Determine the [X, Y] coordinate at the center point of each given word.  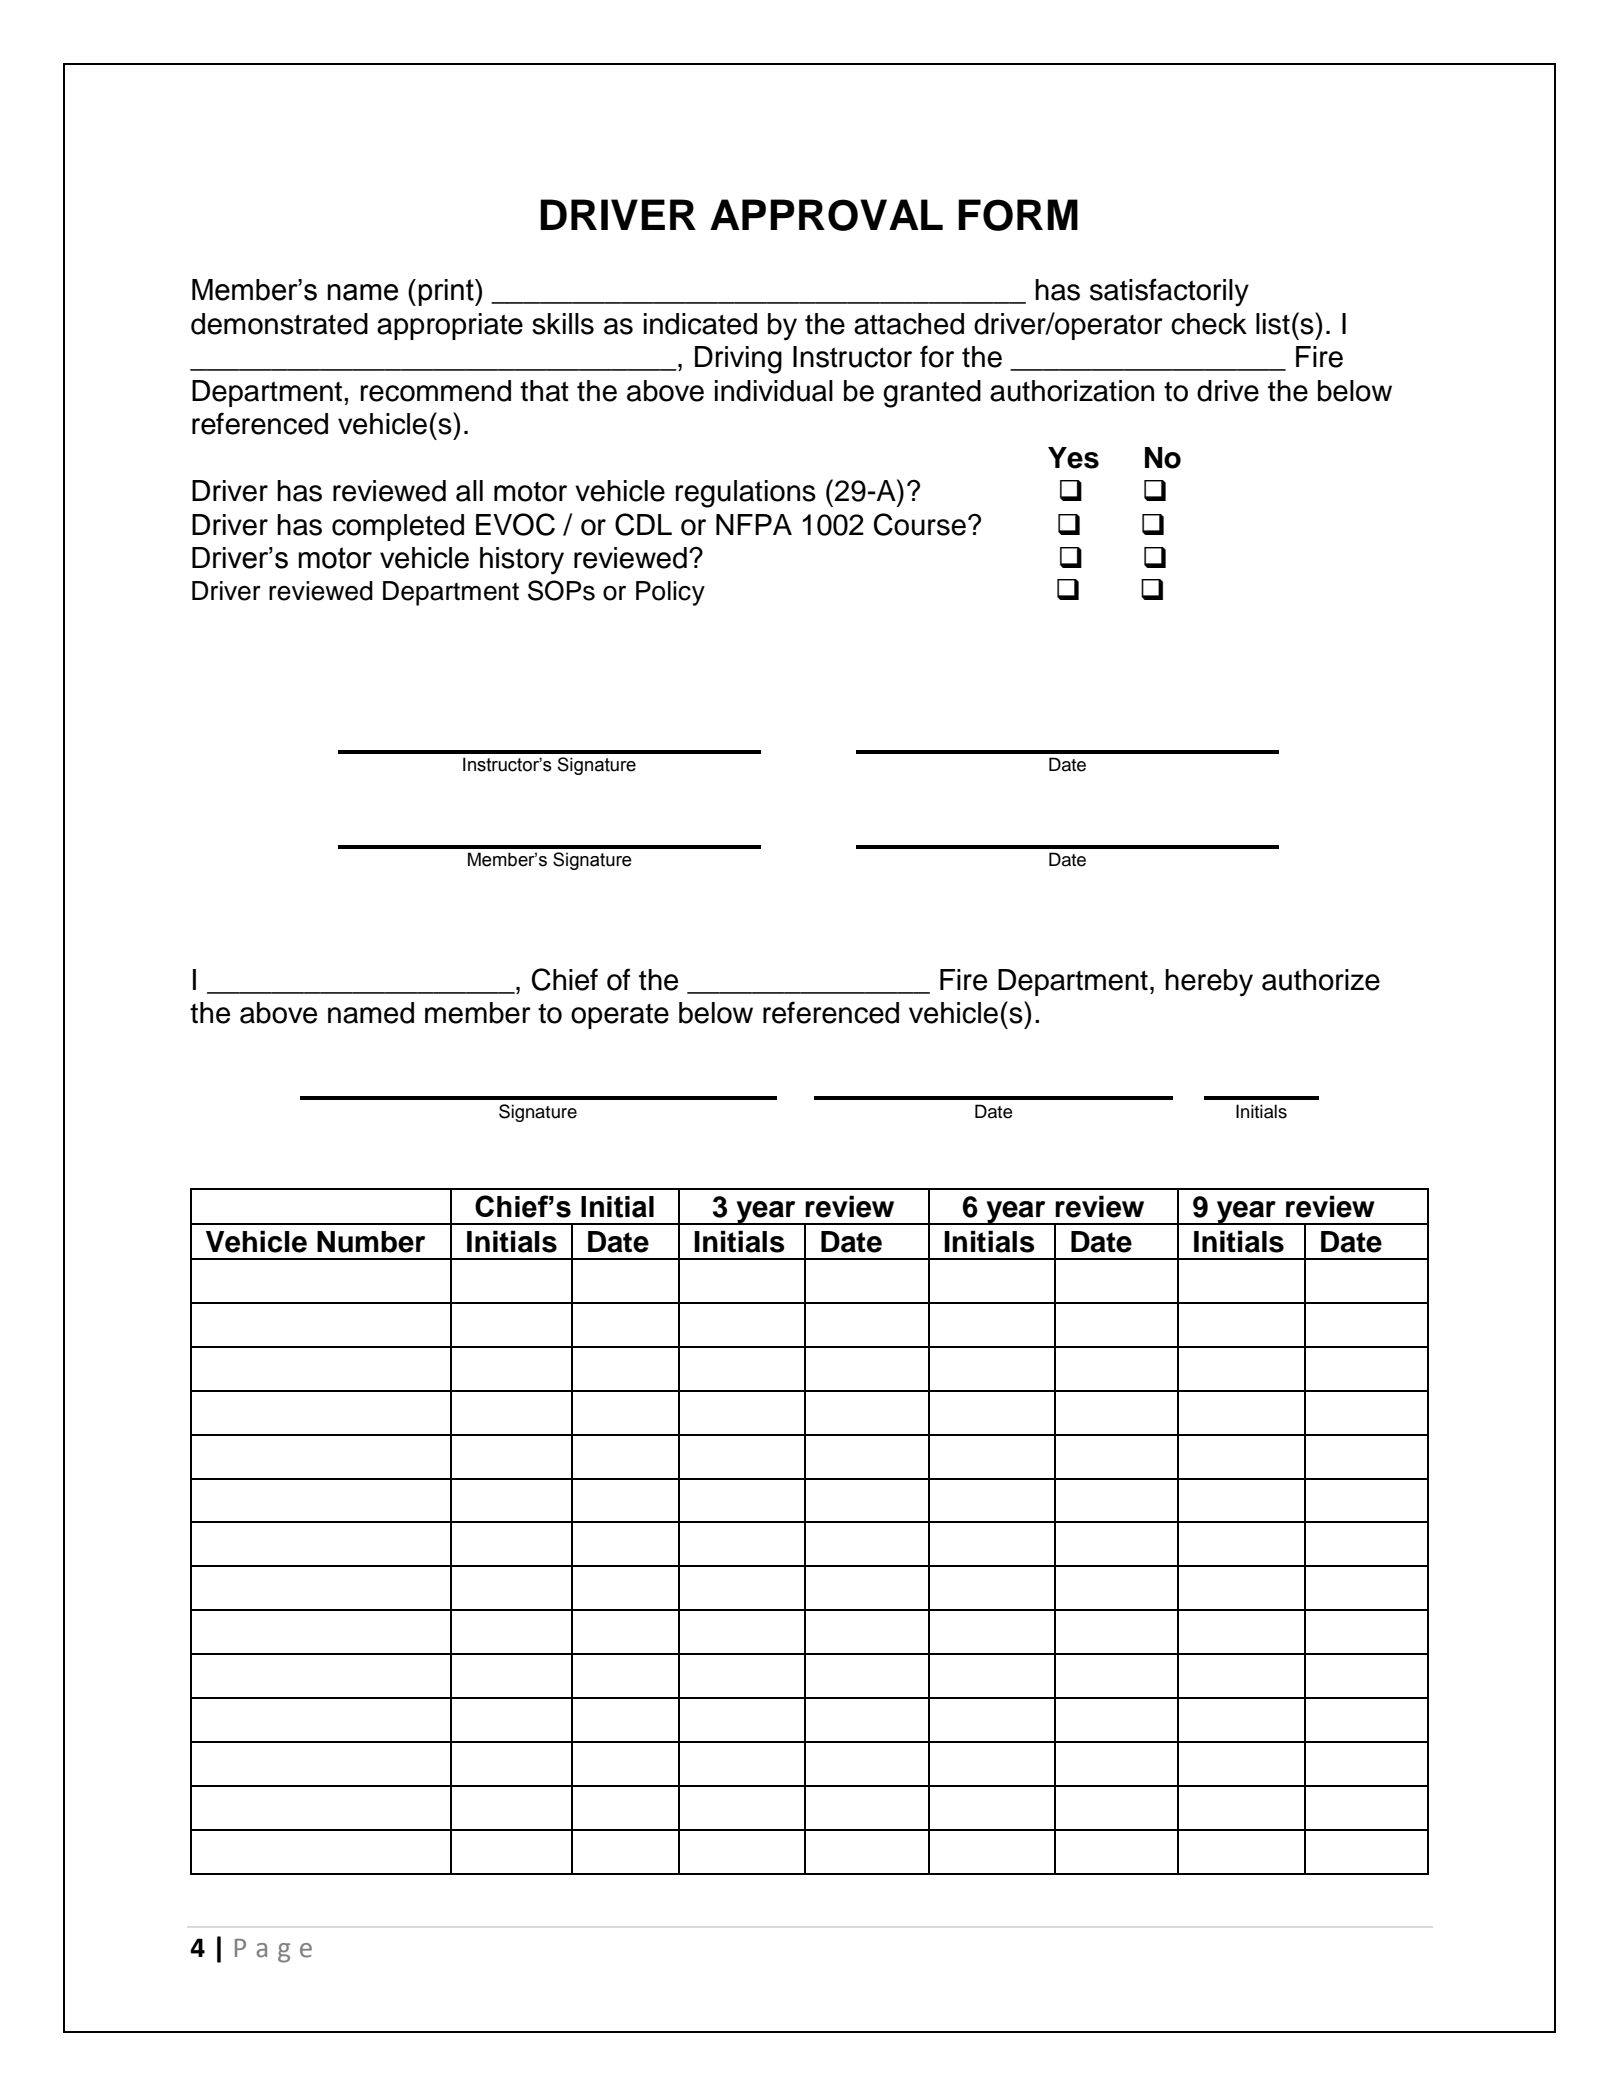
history [522, 561]
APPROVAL [826, 215]
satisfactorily [1169, 292]
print [447, 292]
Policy [670, 593]
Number [371, 1242]
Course [920, 524]
